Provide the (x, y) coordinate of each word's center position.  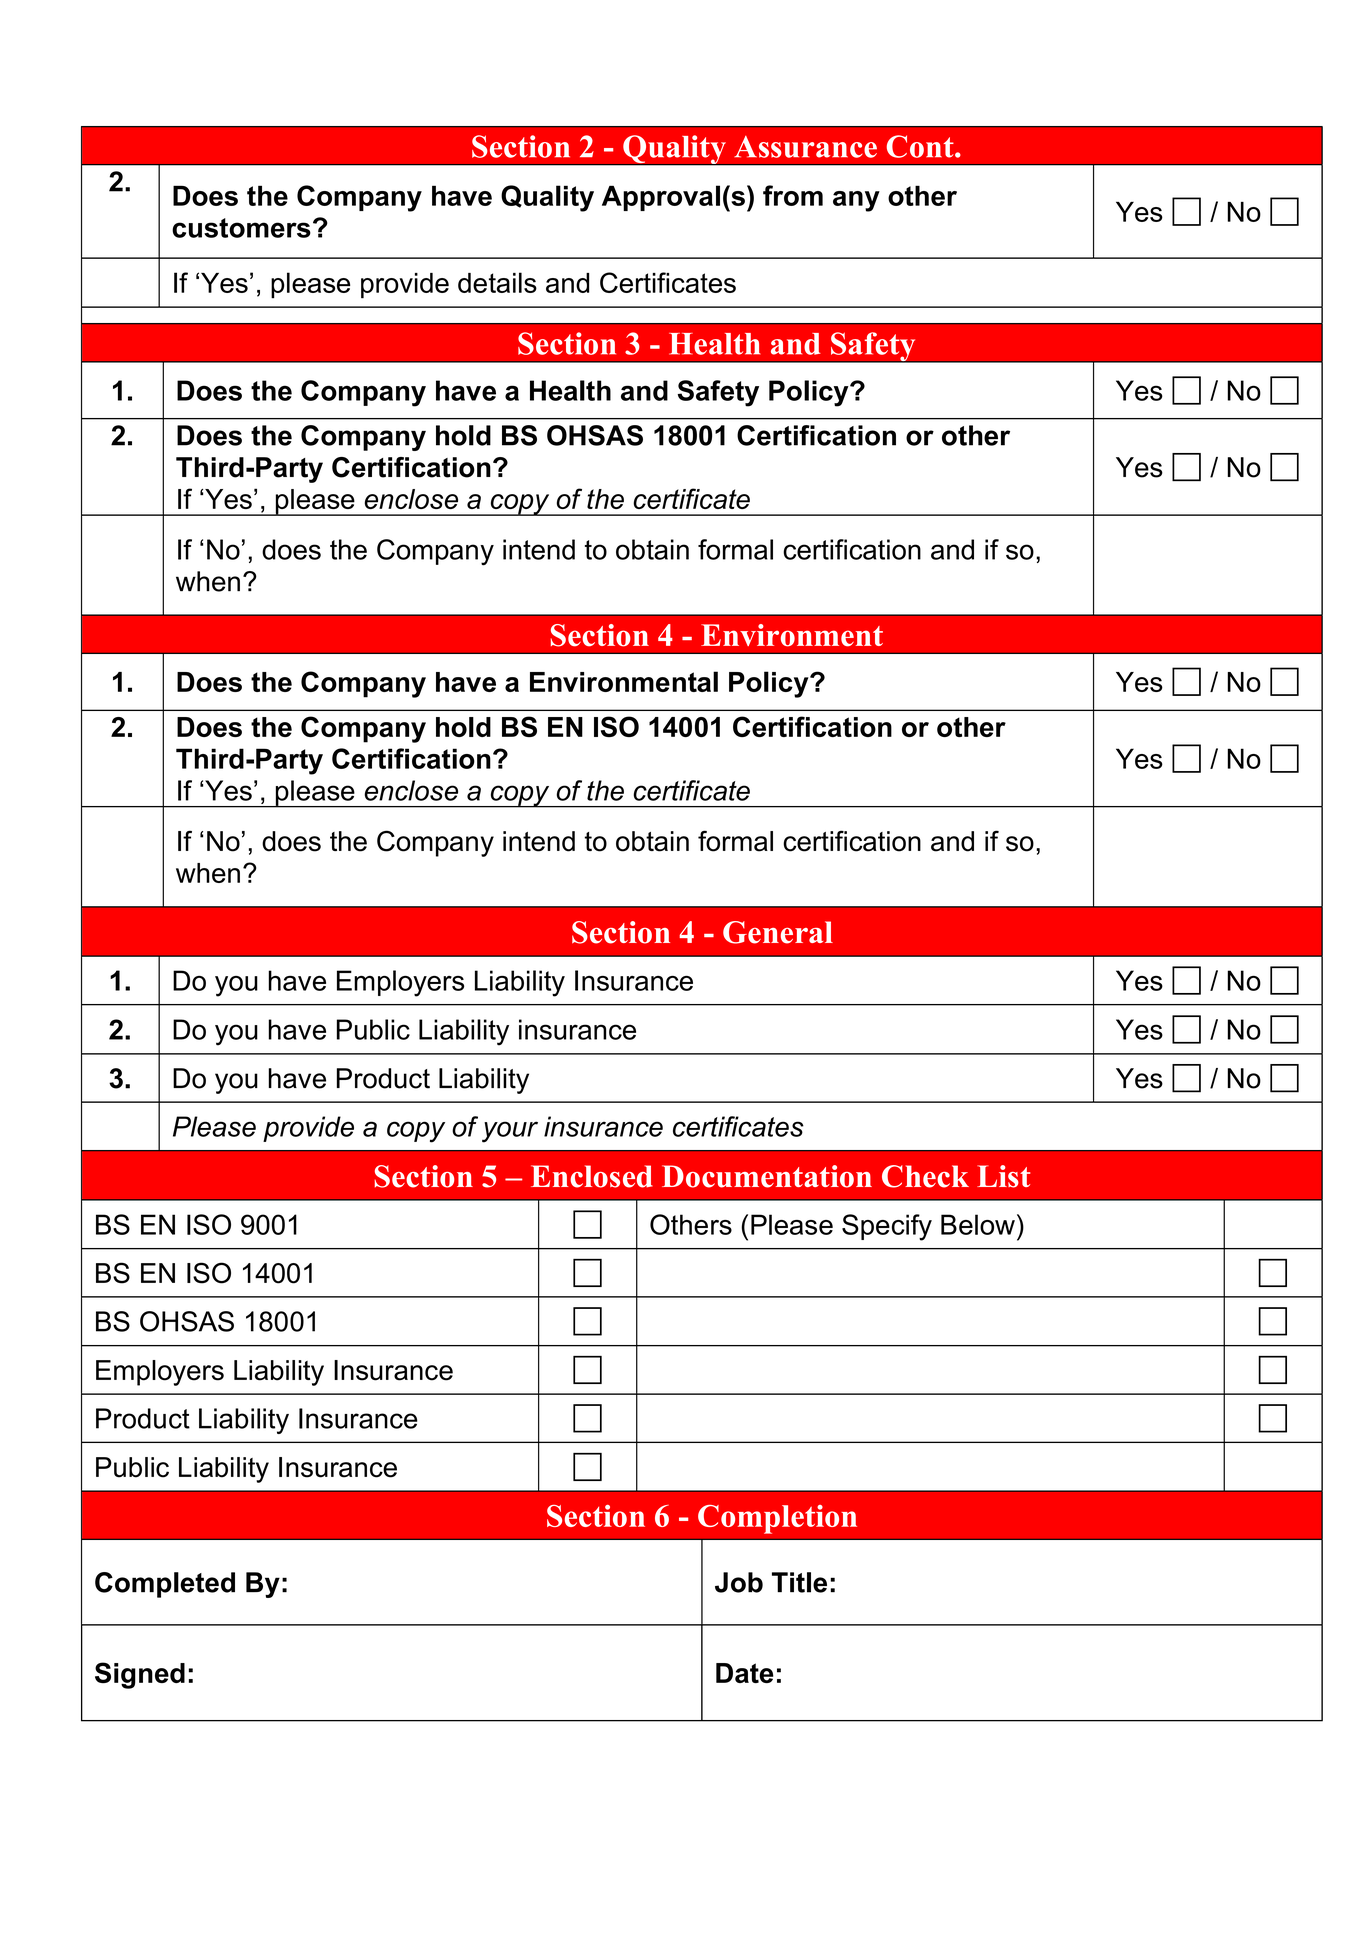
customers (241, 228)
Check (925, 1176)
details (497, 282)
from (793, 195)
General (778, 932)
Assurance (805, 147)
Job (739, 1582)
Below (978, 1224)
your (510, 1132)
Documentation (767, 1176)
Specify (887, 1227)
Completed (165, 1585)
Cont (921, 146)
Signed (140, 1675)
